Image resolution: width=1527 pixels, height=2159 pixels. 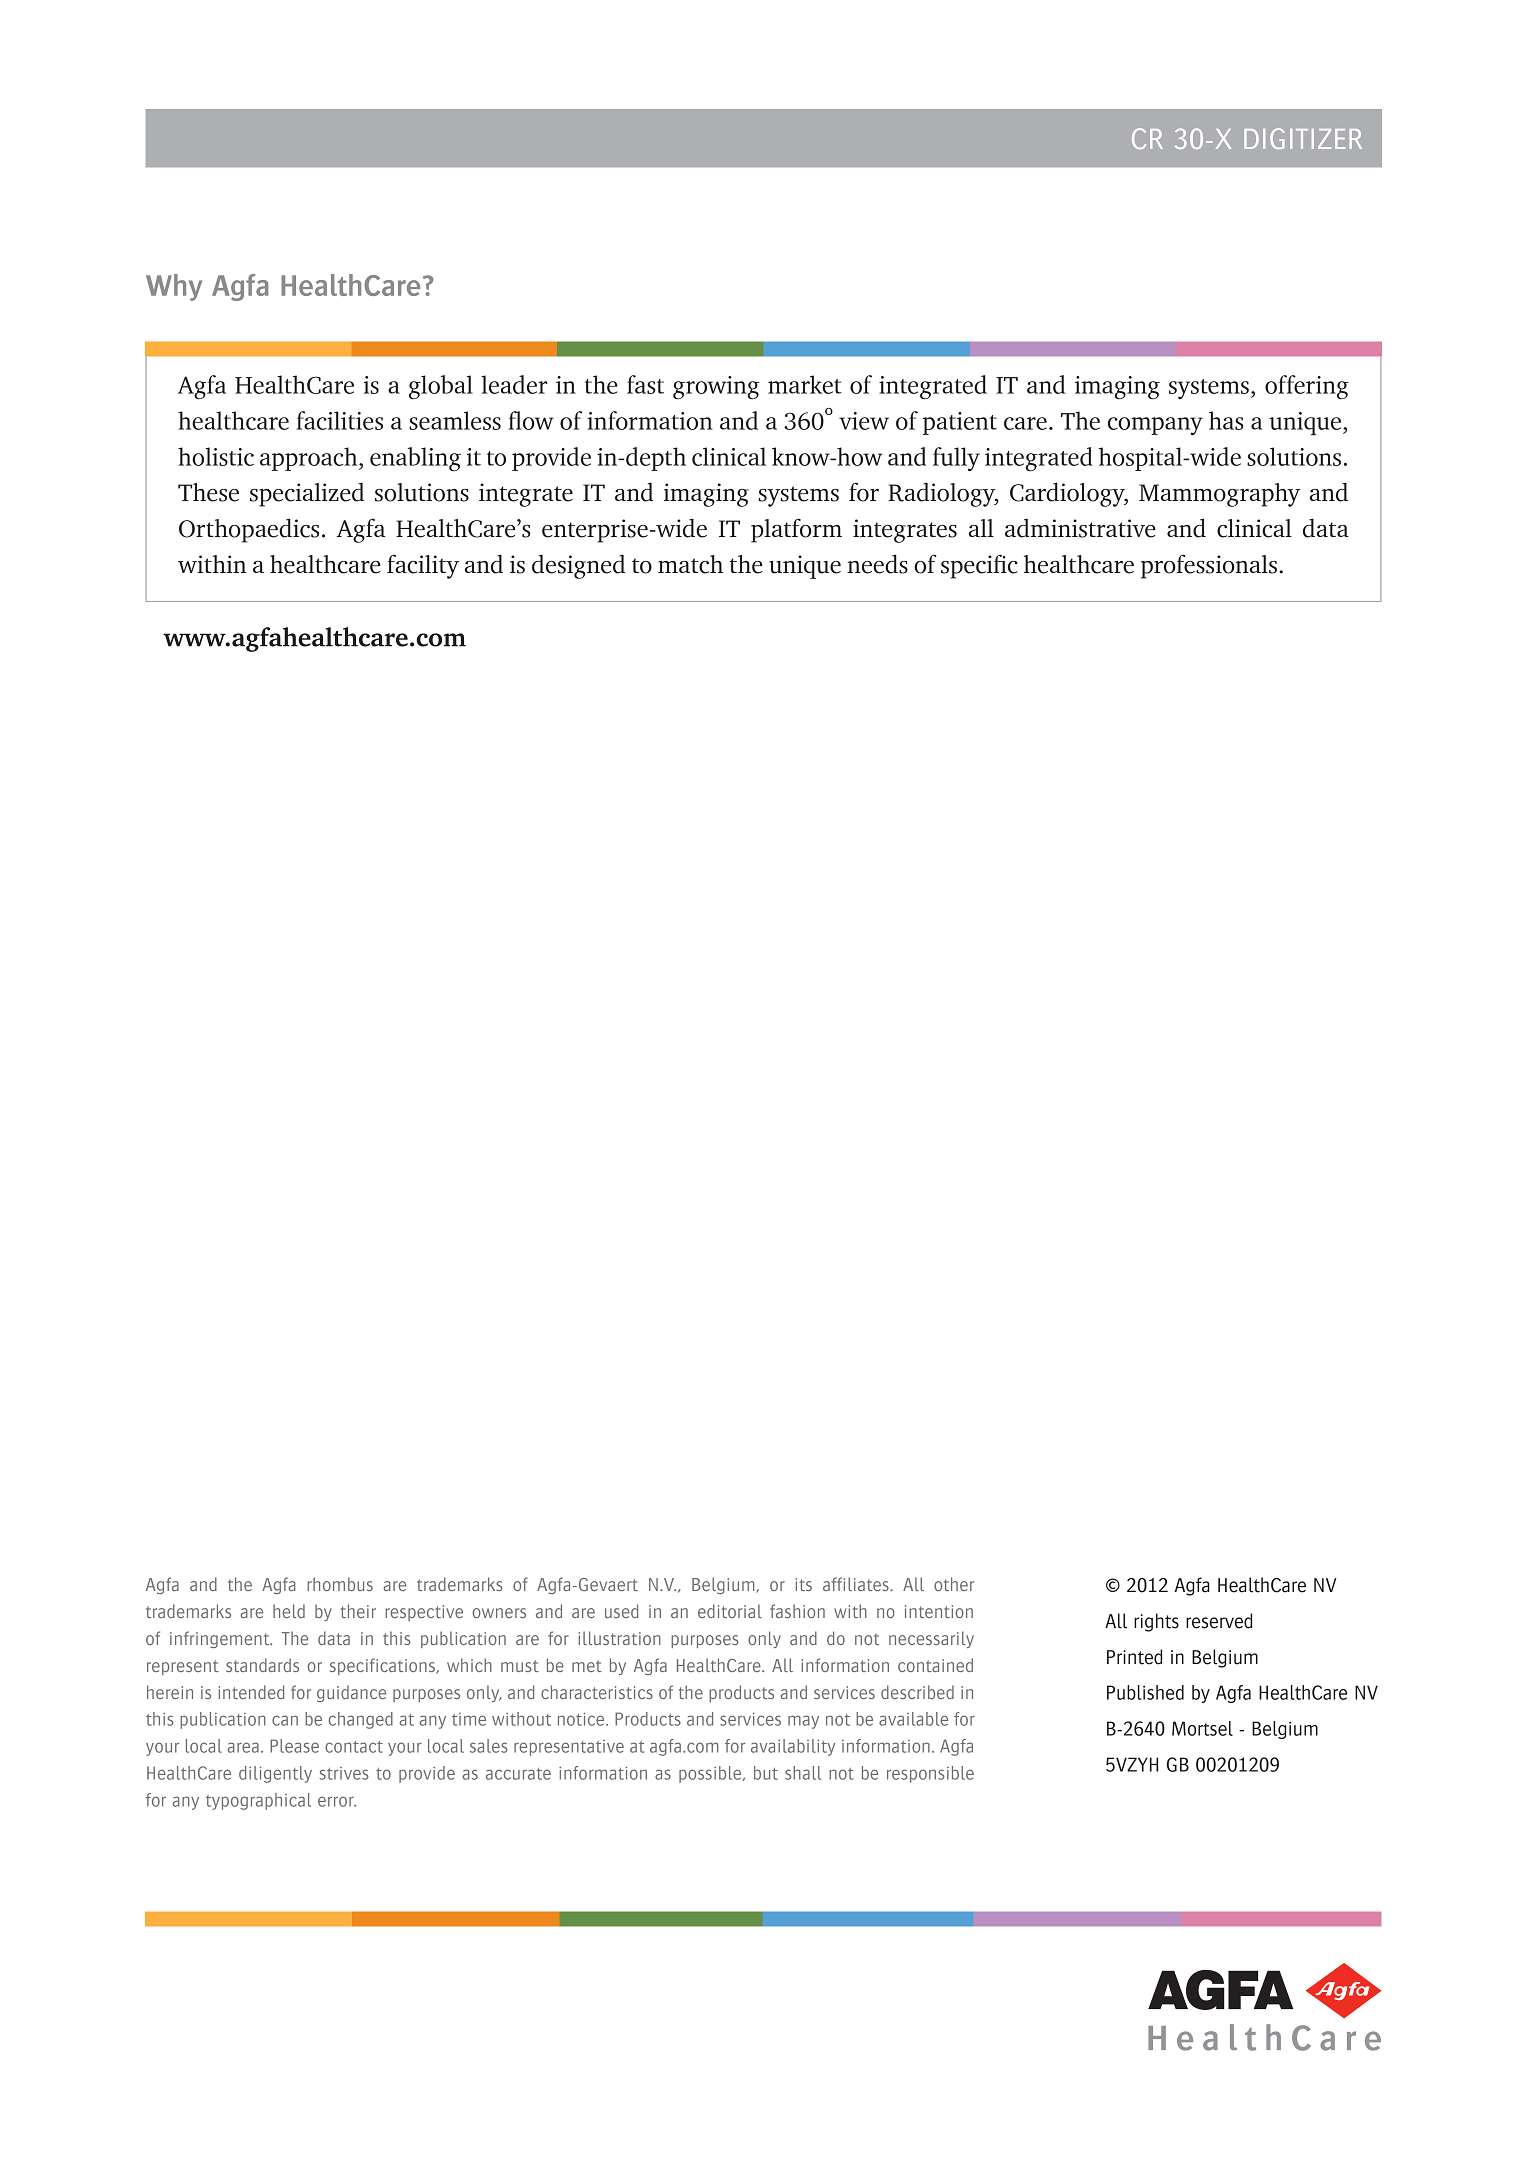 What do you see at coordinates (954, 1584) in the screenshot?
I see `other` at bounding box center [954, 1584].
